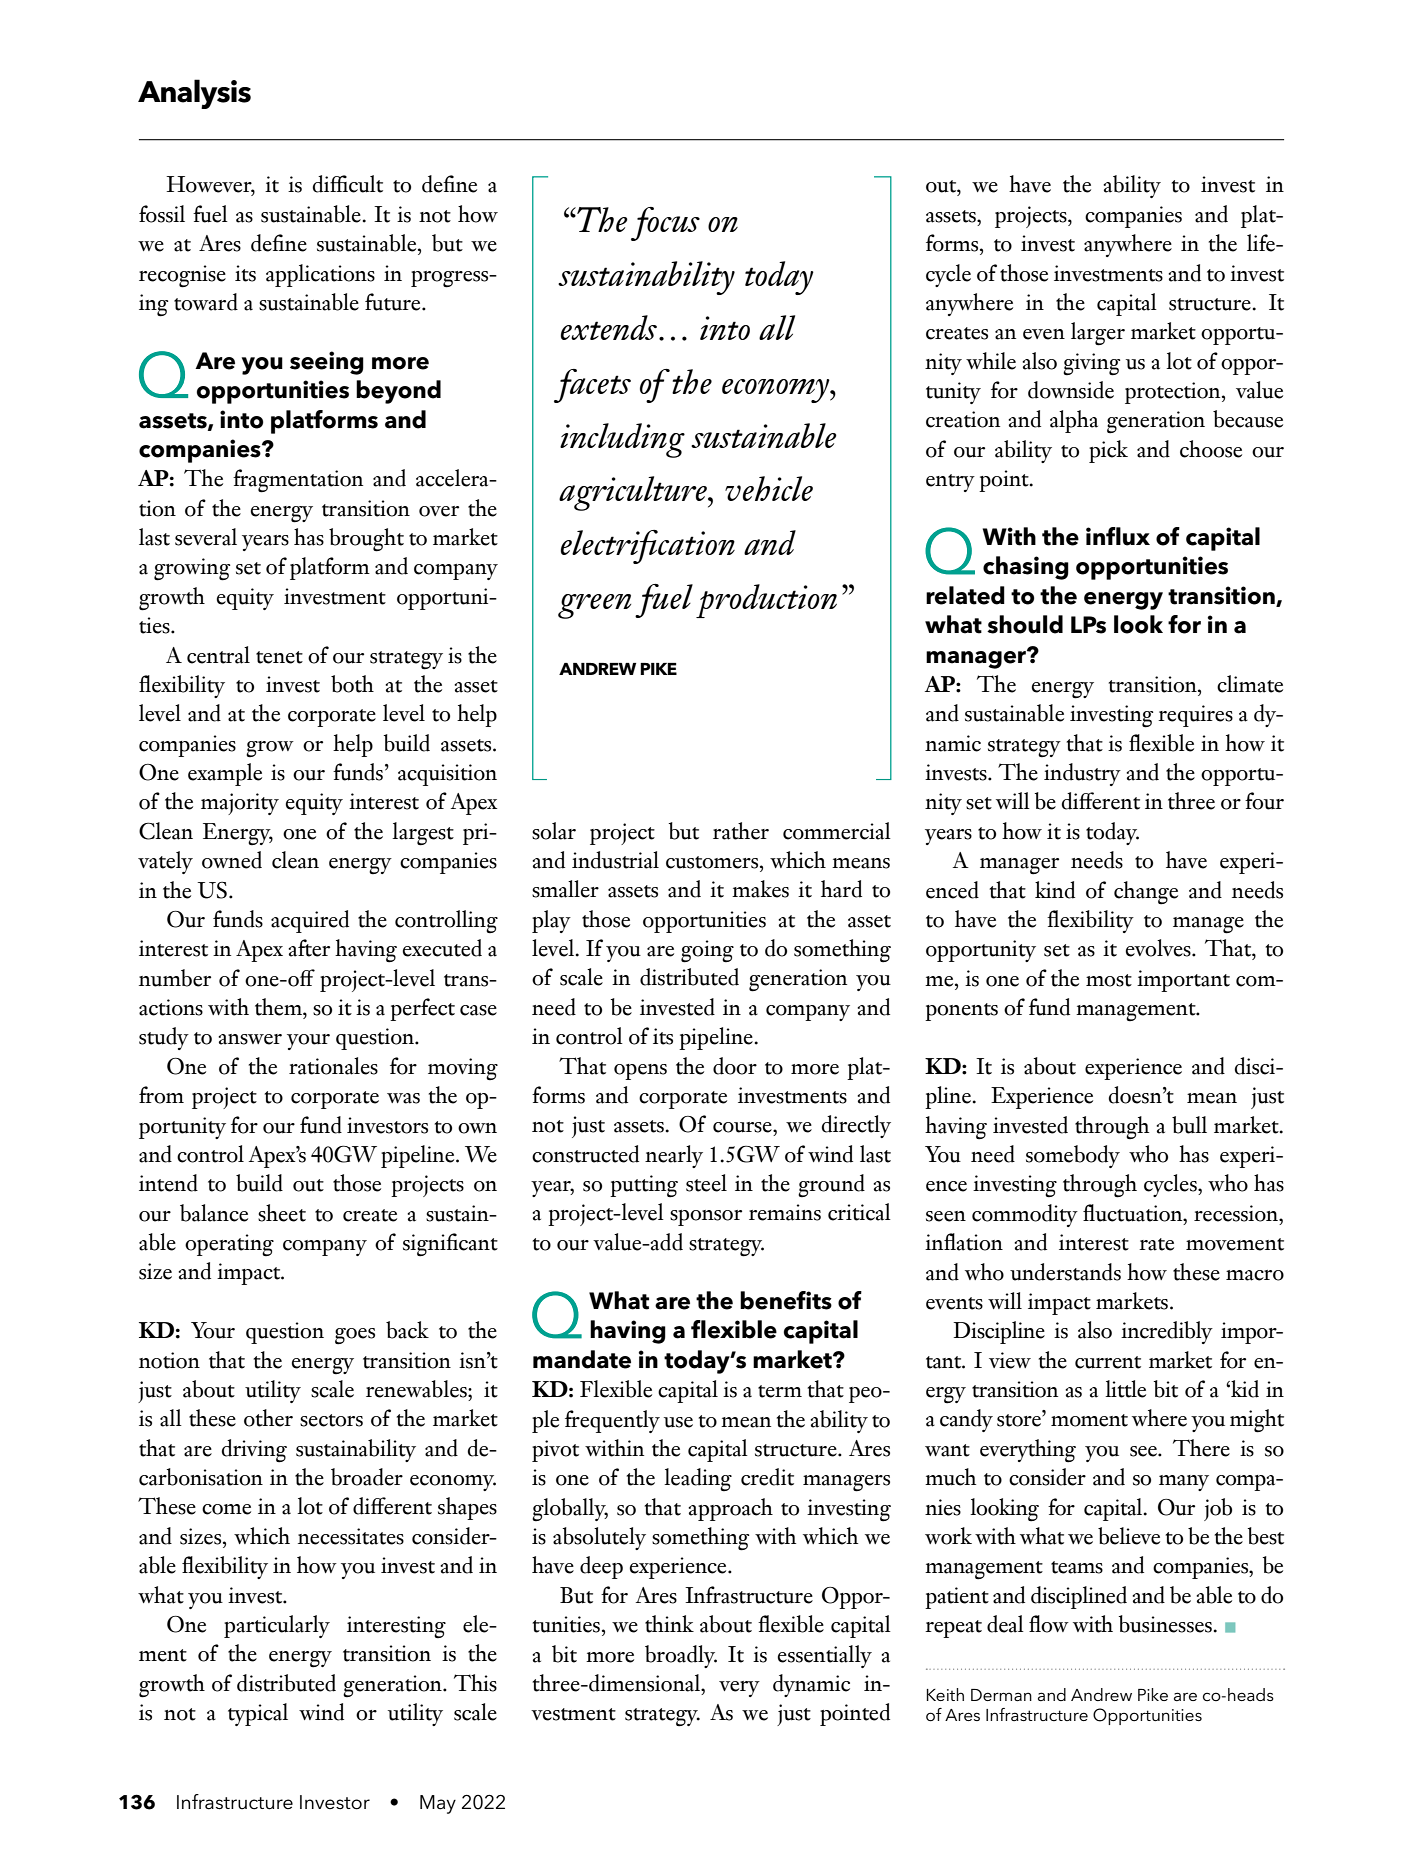  What do you see at coordinates (681, 1656) in the screenshot?
I see `broadly` at bounding box center [681, 1656].
